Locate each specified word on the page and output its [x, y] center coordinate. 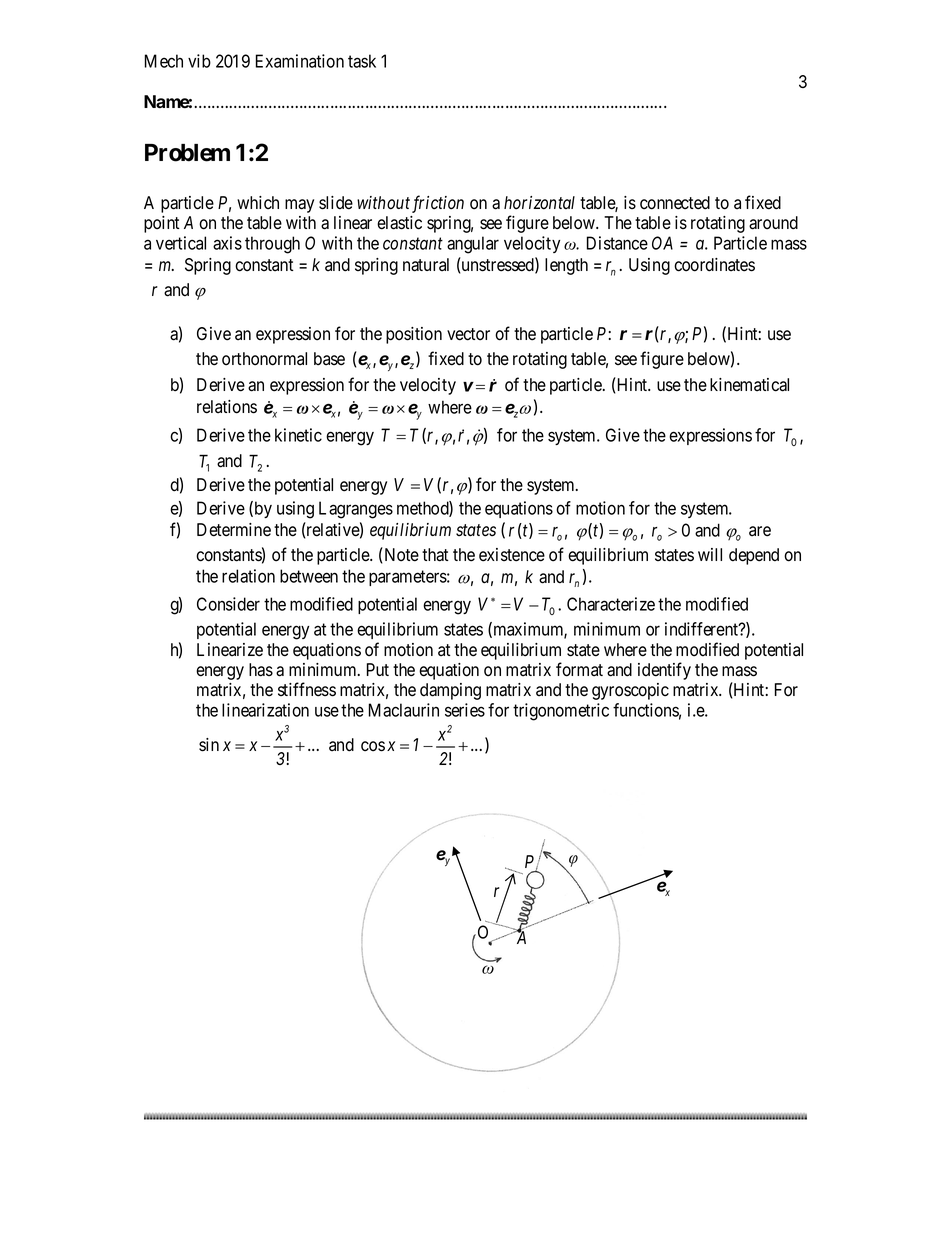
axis [227, 243]
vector [468, 334]
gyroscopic [630, 691]
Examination [300, 61]
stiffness [307, 689]
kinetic [298, 435]
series [465, 710]
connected [675, 203]
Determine [234, 530]
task [362, 61]
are [760, 531]
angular [473, 245]
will [710, 554]
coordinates [714, 265]
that [435, 555]
